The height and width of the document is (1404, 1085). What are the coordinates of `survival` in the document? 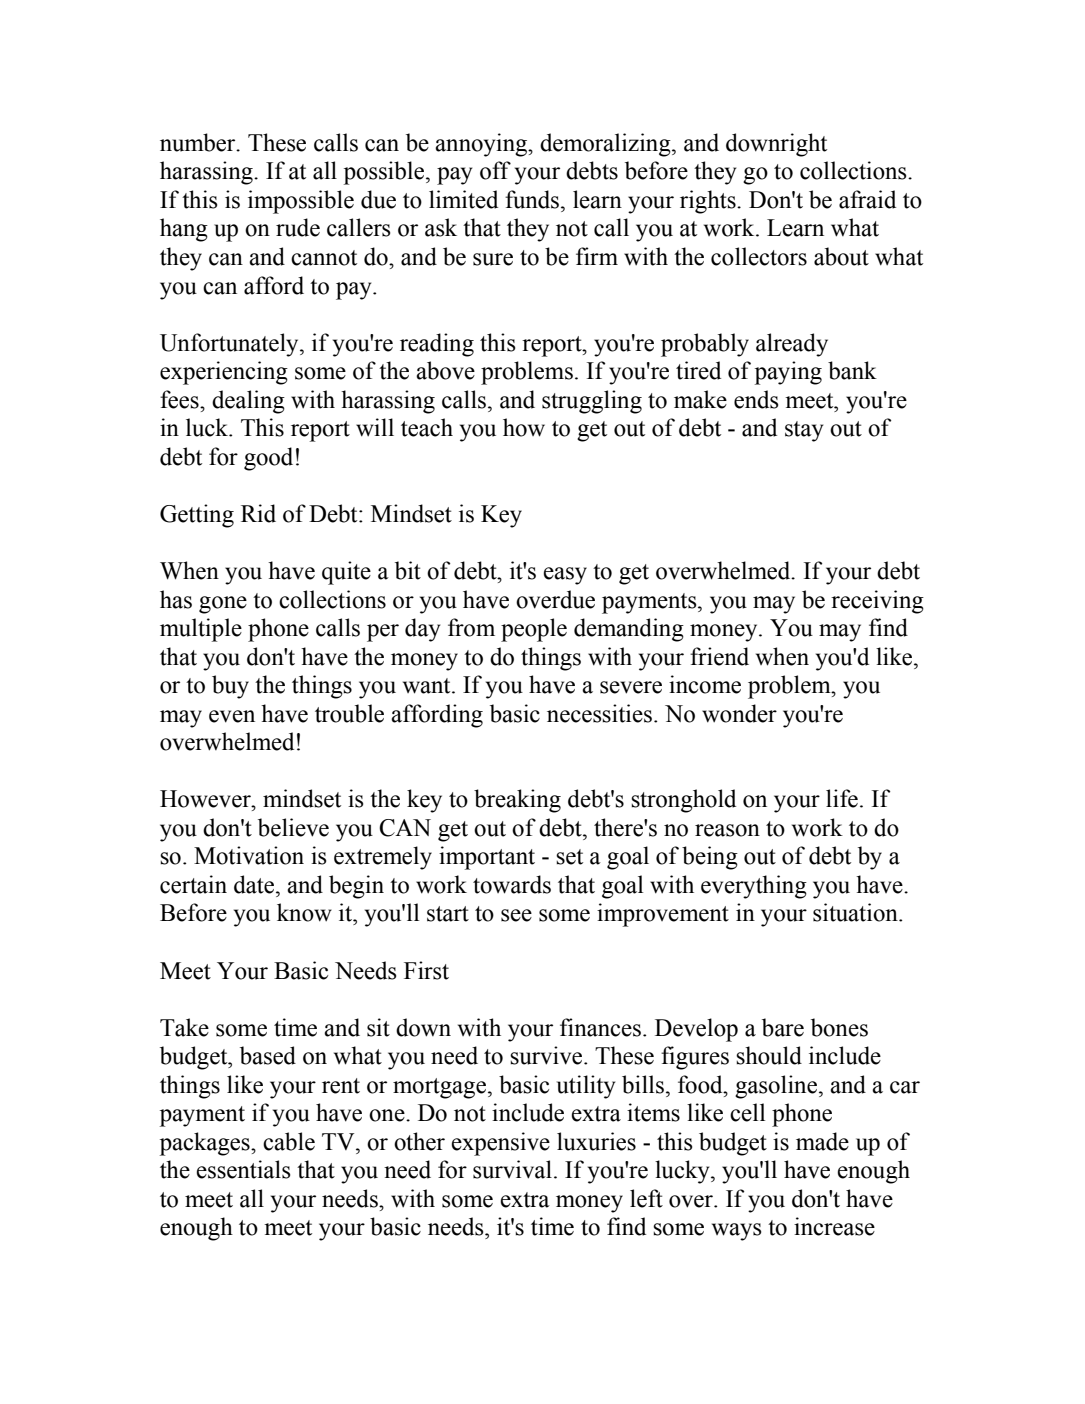 It's located at (512, 1169).
